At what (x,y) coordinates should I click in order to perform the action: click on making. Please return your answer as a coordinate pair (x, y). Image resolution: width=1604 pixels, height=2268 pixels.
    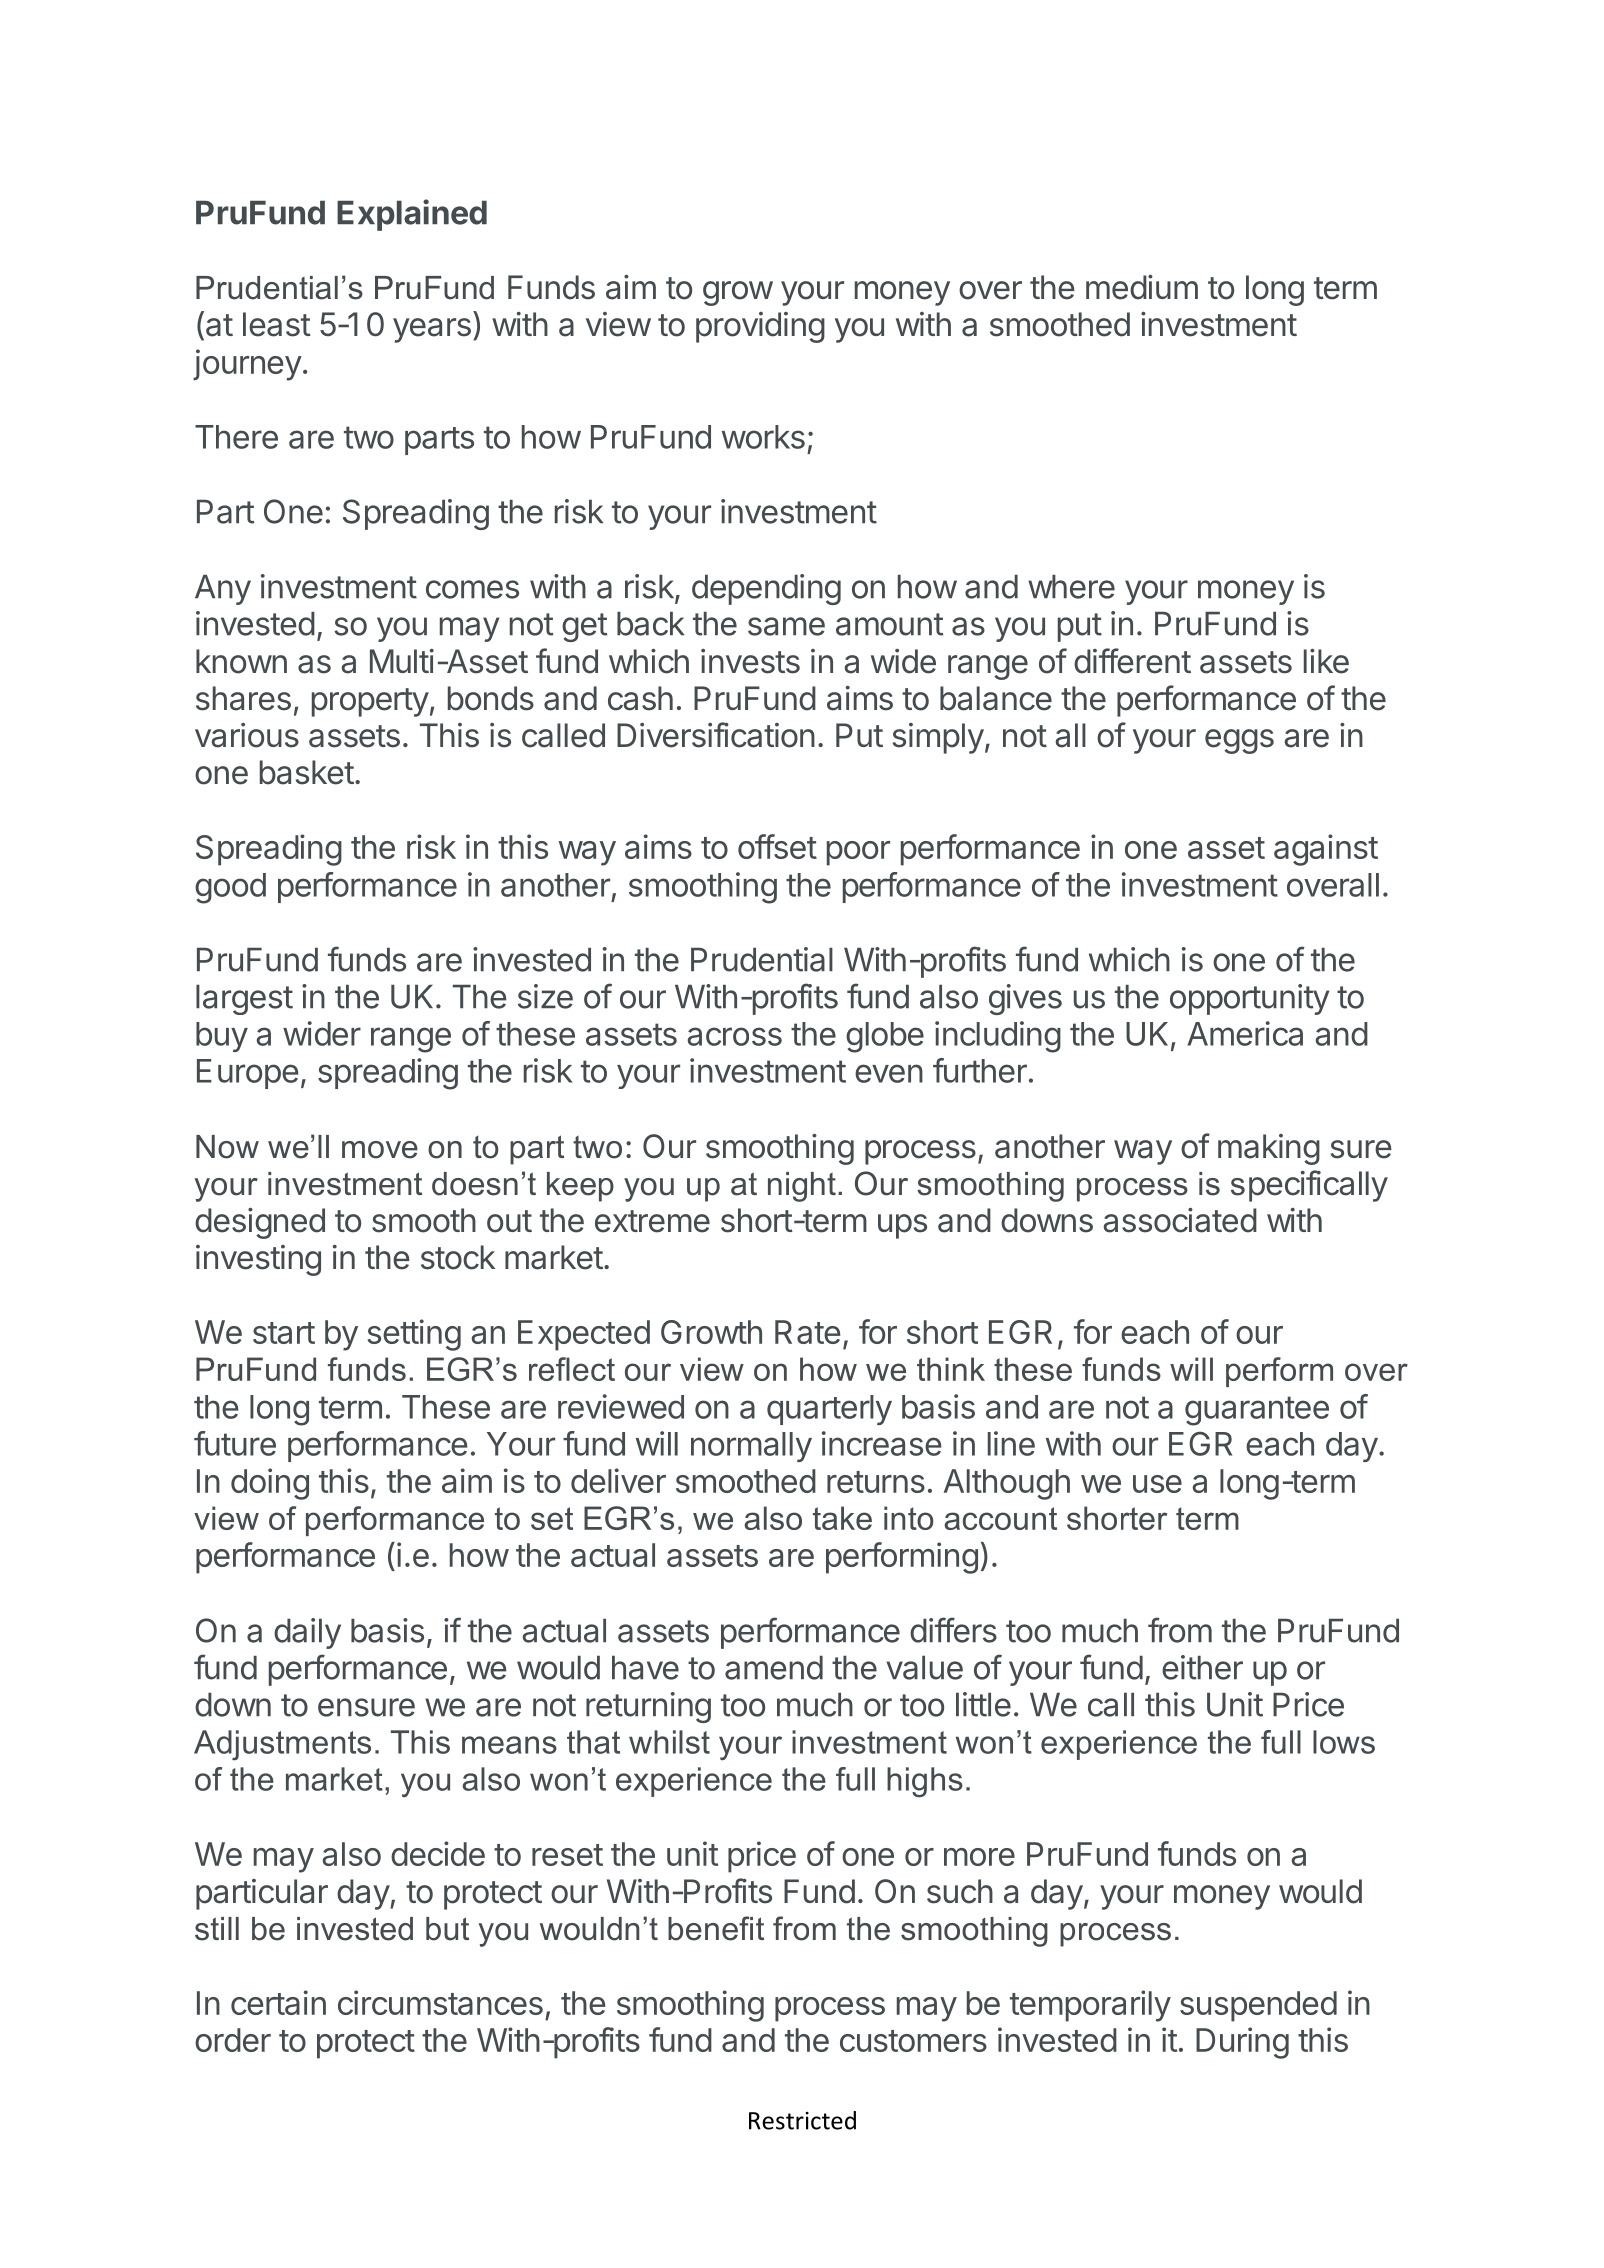
    Looking at the image, I should click on (1269, 1149).
